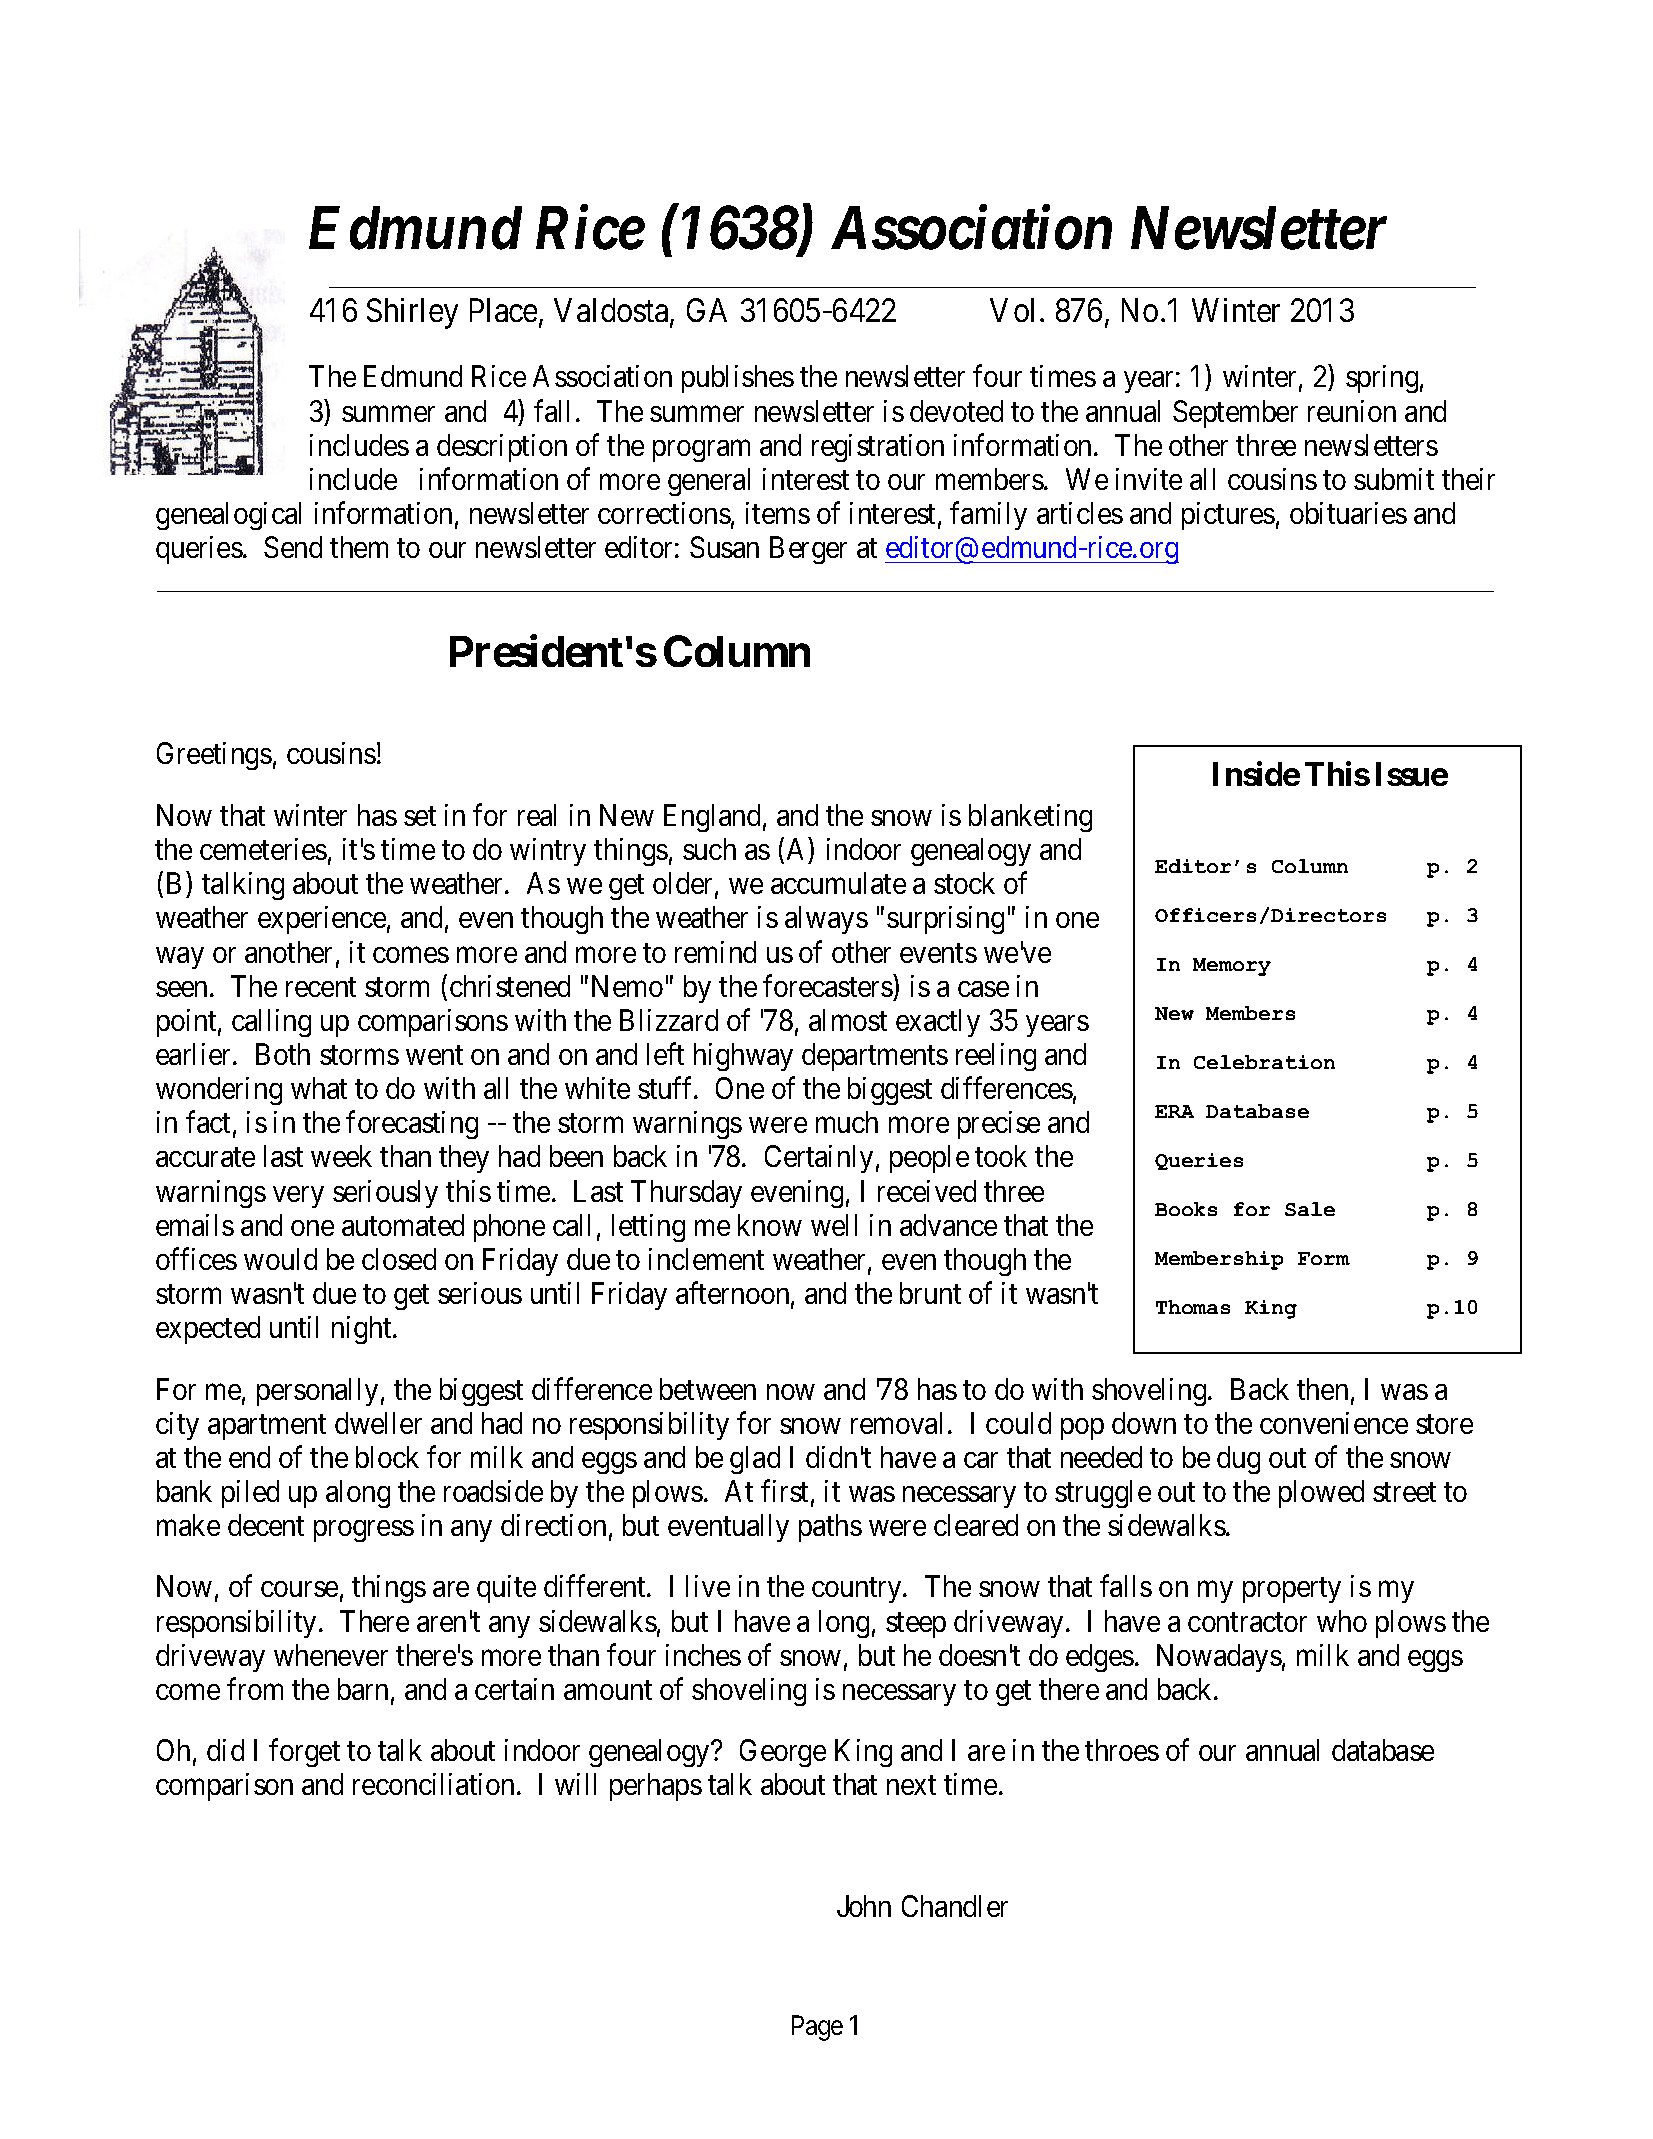 The image size is (1653, 2139). What do you see at coordinates (1352, 411) in the screenshot?
I see `reunion` at bounding box center [1352, 411].
